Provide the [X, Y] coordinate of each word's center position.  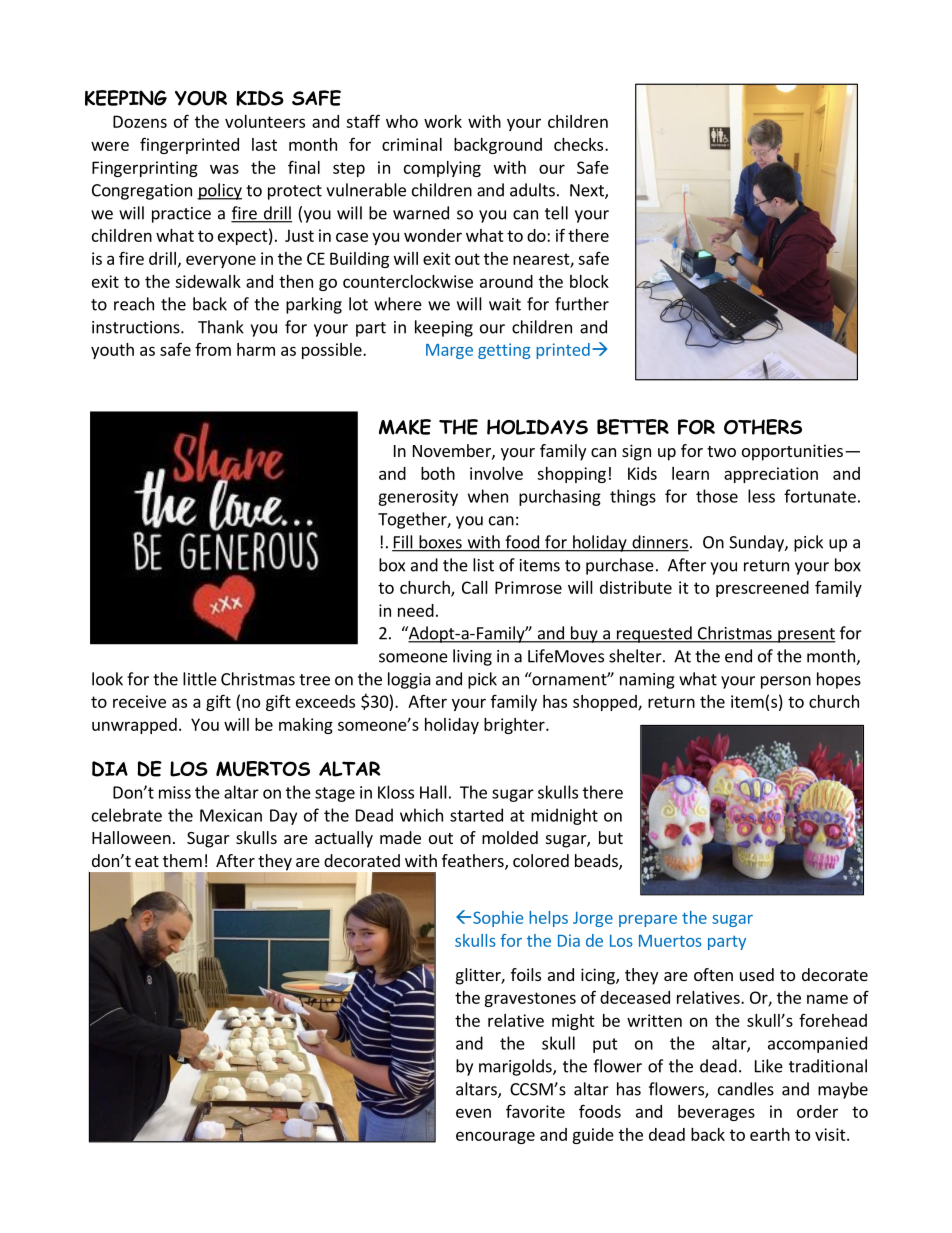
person [786, 682]
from [213, 349]
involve [496, 473]
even [473, 1113]
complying [442, 169]
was [224, 169]
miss [175, 792]
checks [580, 144]
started [476, 815]
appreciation [771, 475]
